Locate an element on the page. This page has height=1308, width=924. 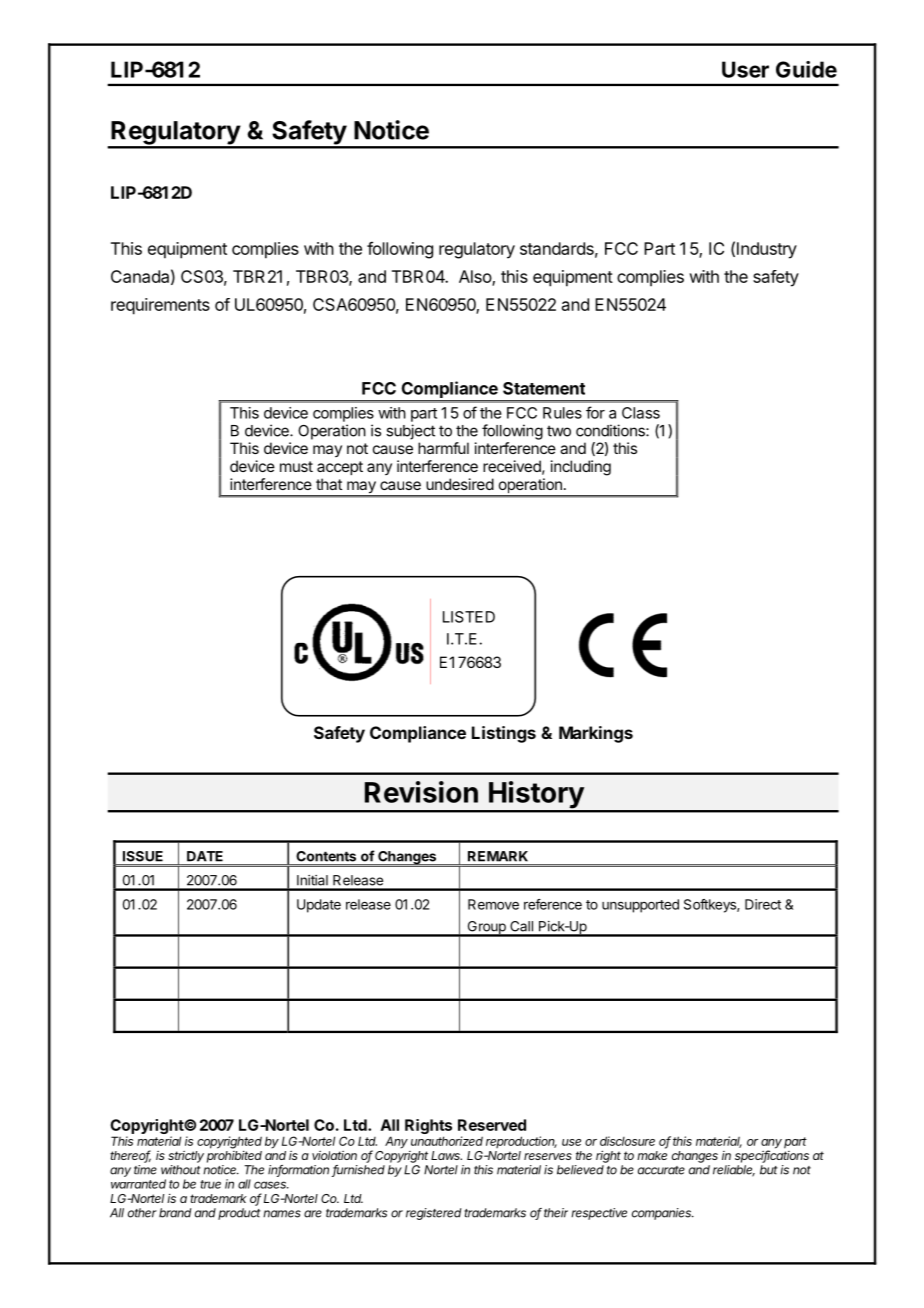
true is located at coordinates (210, 1184).
